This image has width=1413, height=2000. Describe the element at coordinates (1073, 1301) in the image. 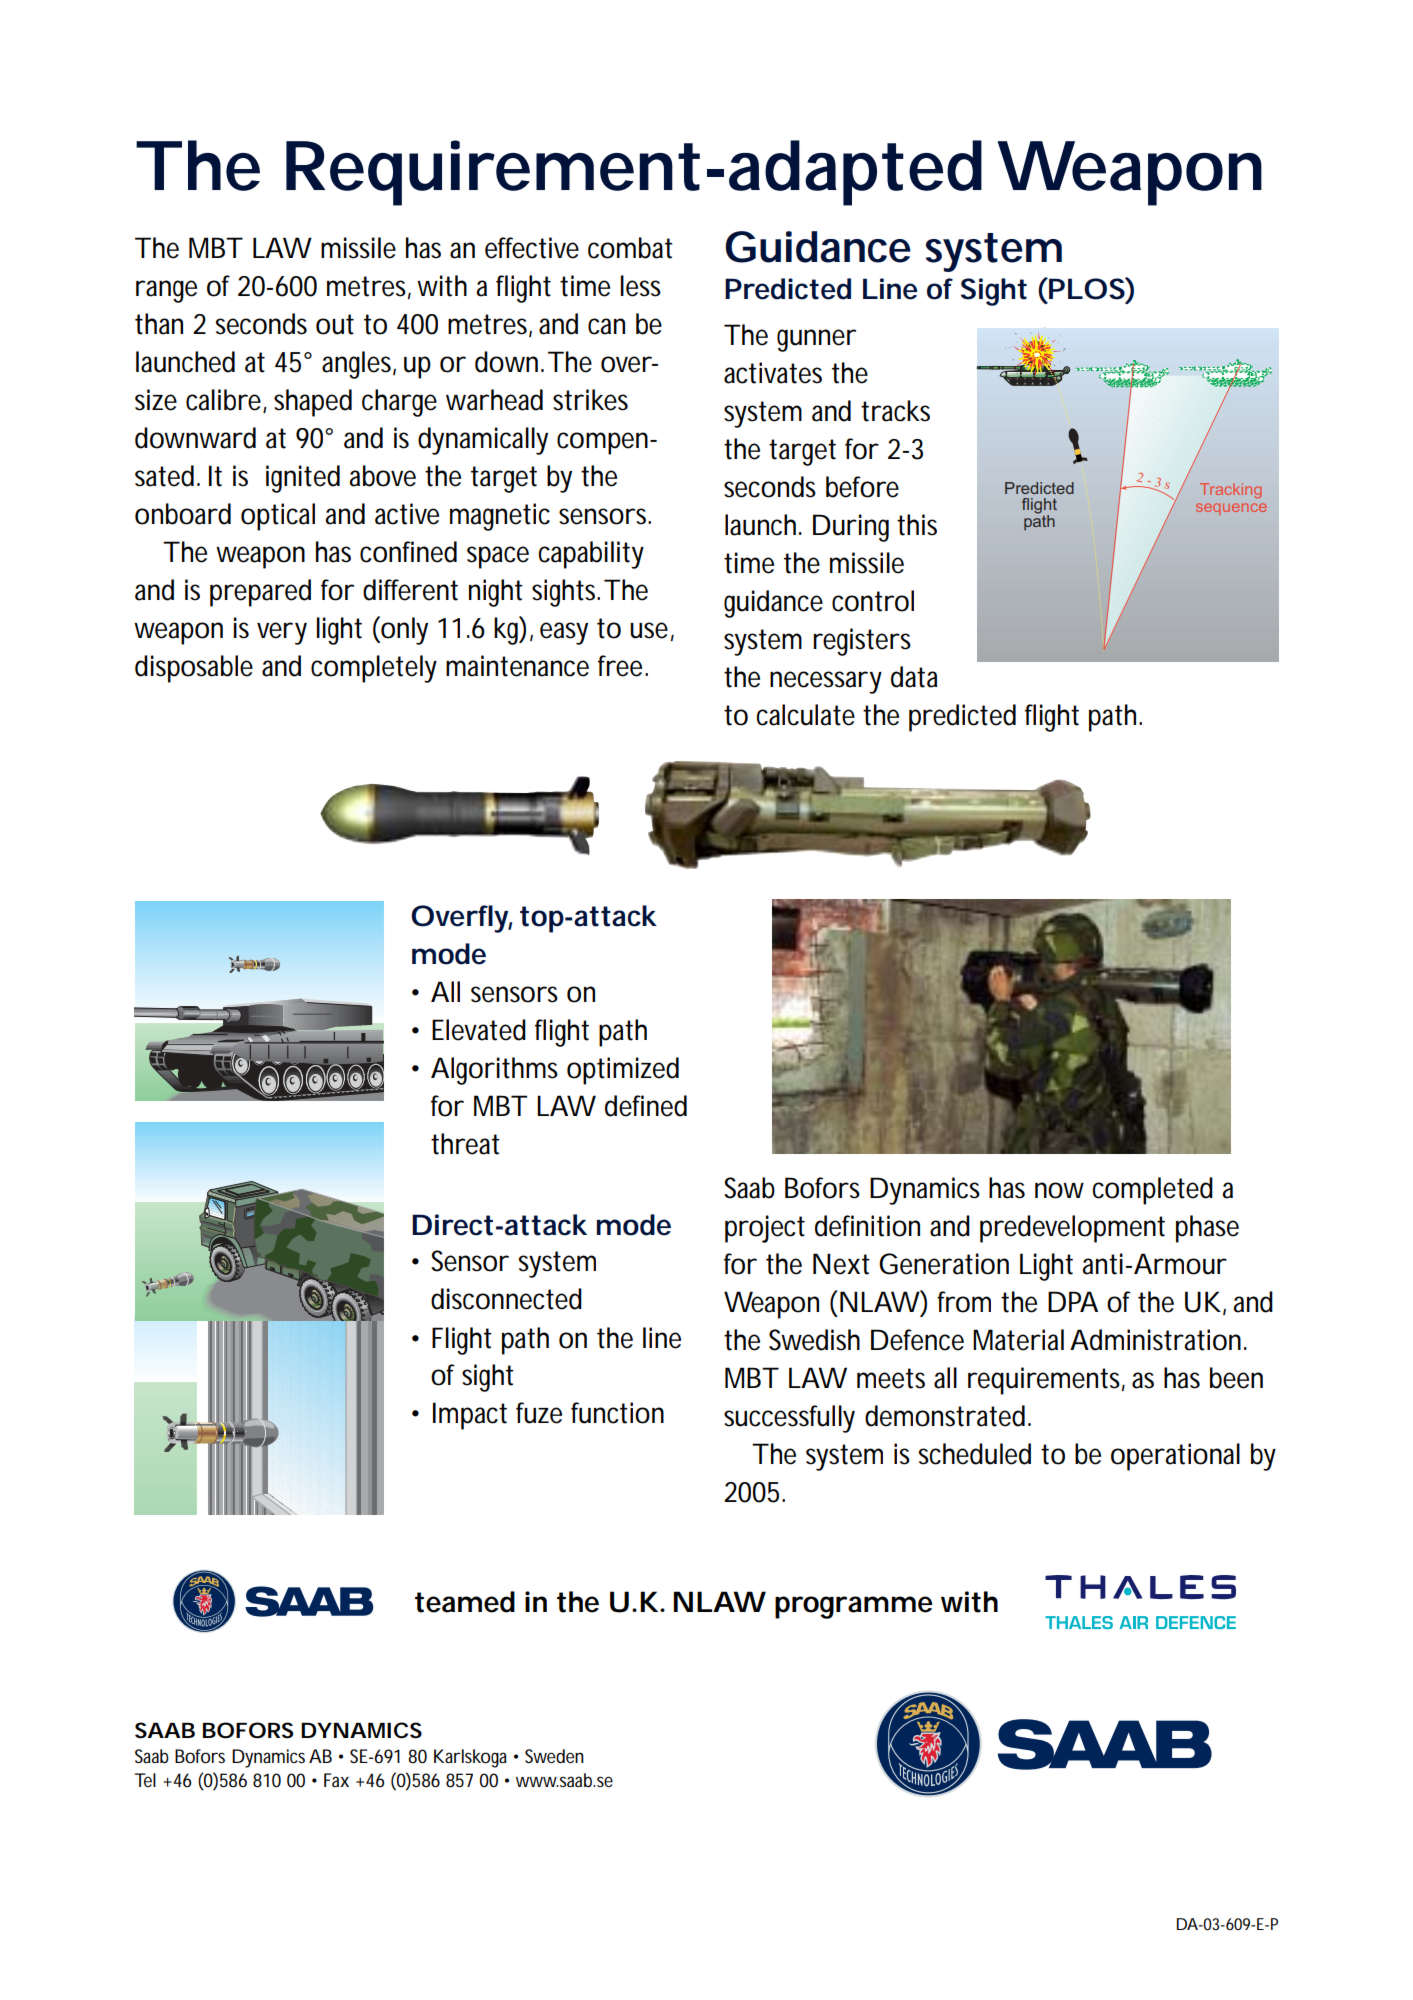

I see `DPA` at that location.
